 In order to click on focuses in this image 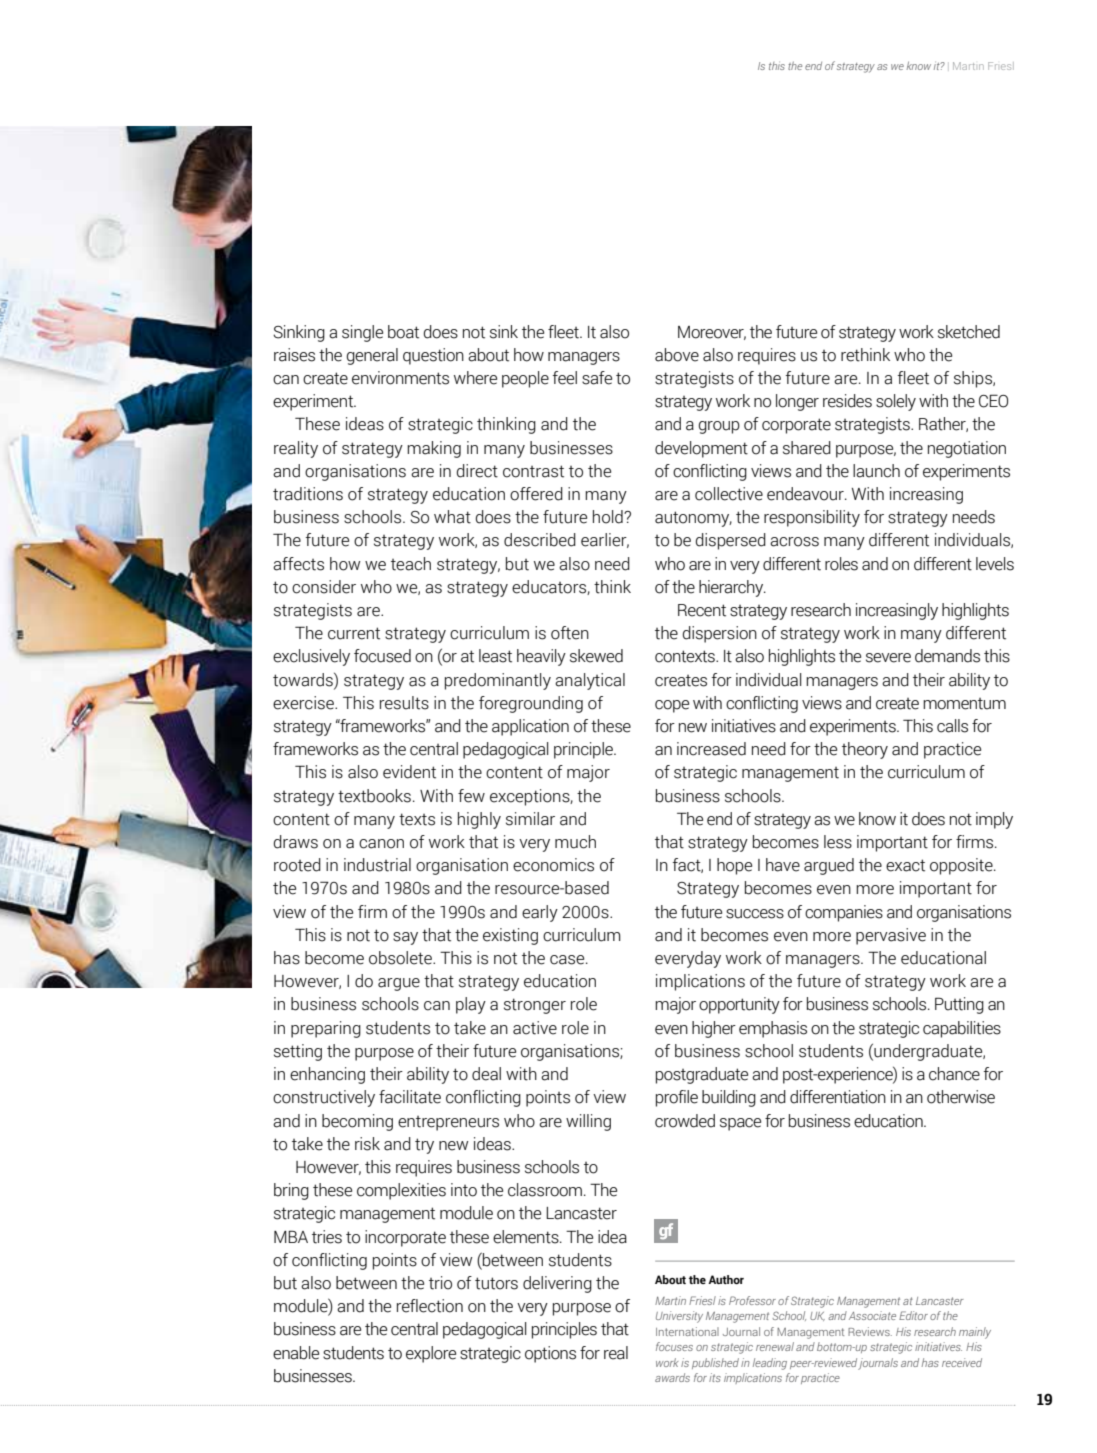, I will do `click(674, 1346)`.
